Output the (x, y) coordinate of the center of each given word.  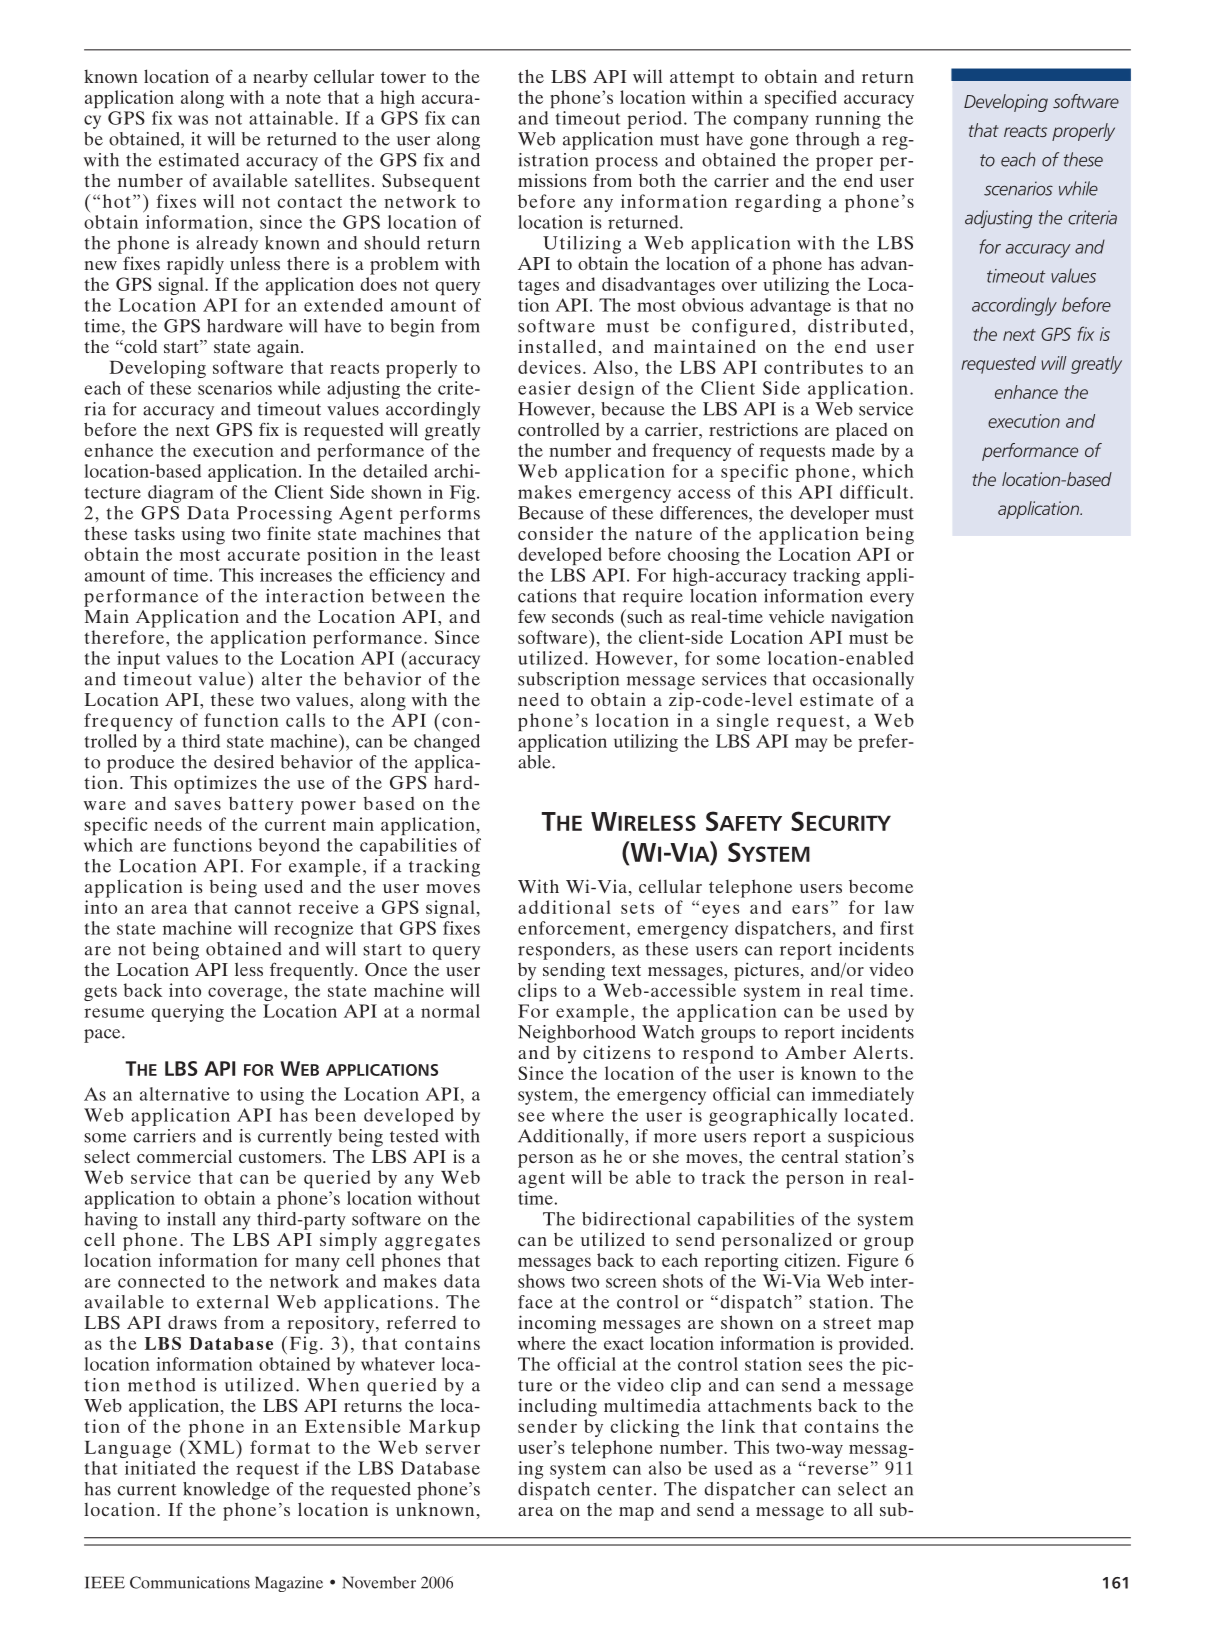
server (453, 1449)
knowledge (226, 1491)
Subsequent (431, 183)
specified (801, 99)
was (193, 120)
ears (810, 909)
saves (198, 805)
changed (447, 743)
